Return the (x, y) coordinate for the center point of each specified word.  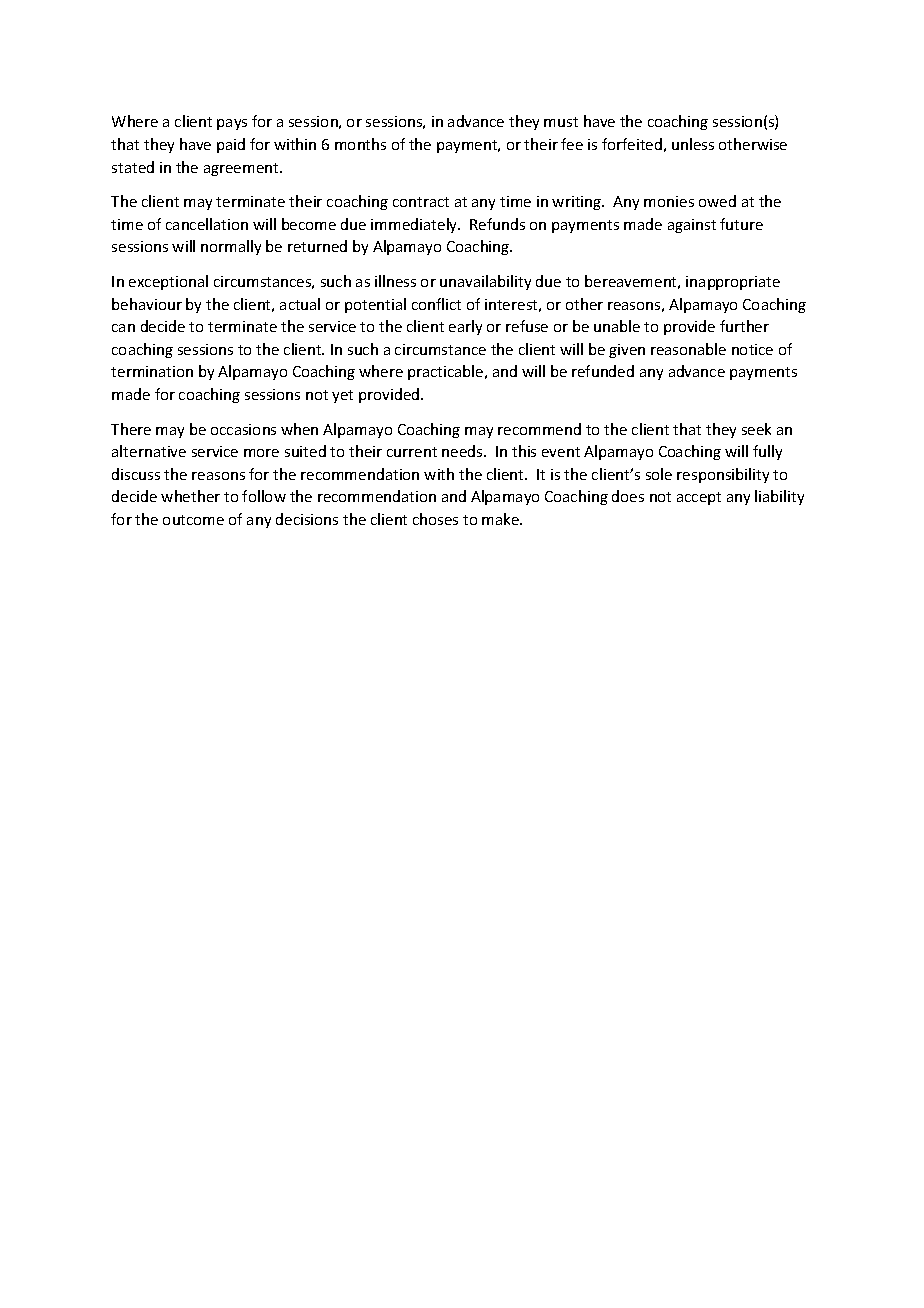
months (360, 144)
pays (232, 124)
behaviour (147, 304)
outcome (193, 520)
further (744, 326)
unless (693, 144)
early (465, 327)
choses (435, 519)
